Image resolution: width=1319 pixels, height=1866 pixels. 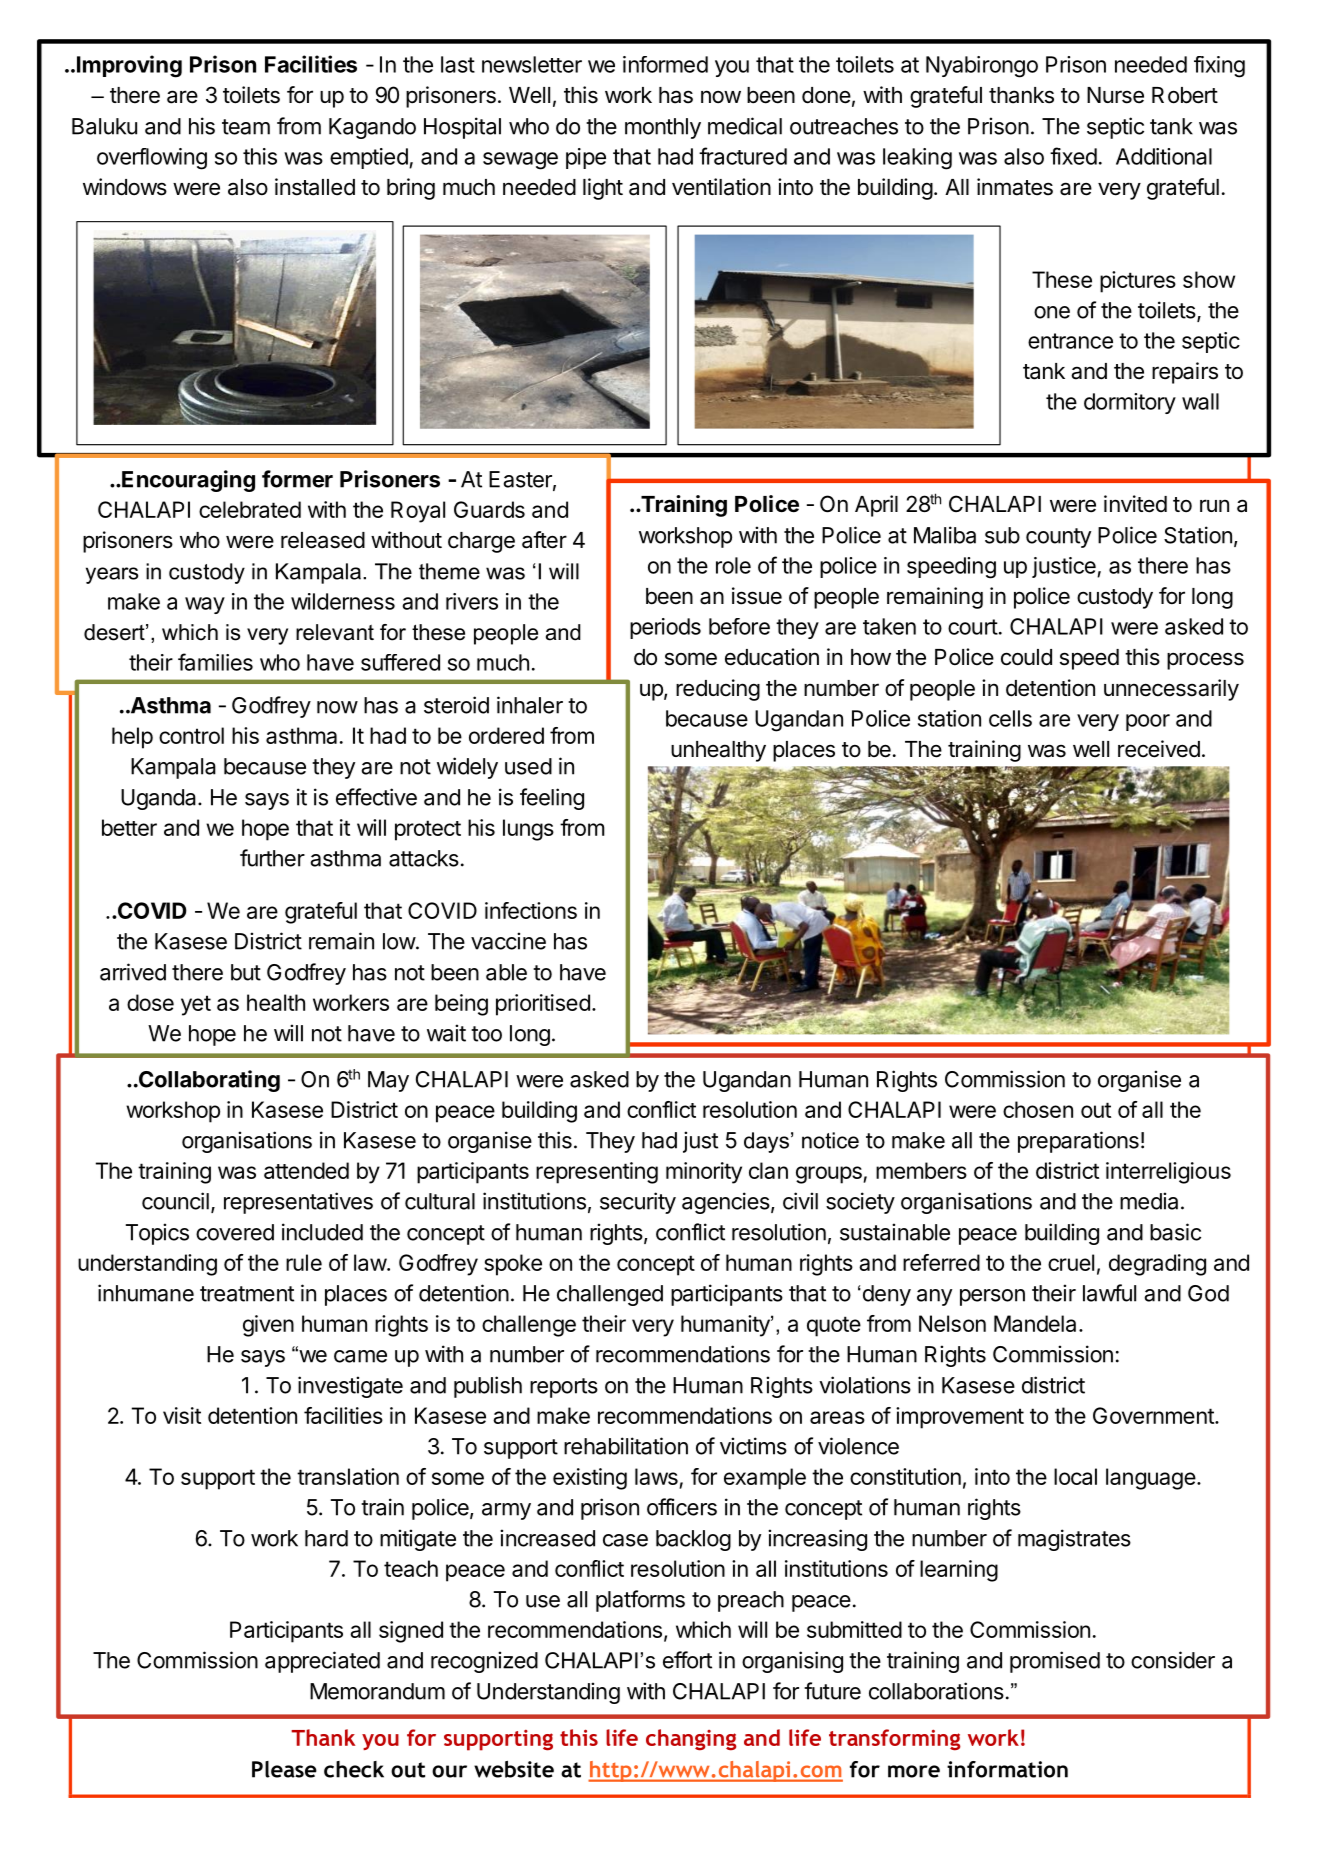 What do you see at coordinates (1154, 1415) in the image?
I see `Government` at bounding box center [1154, 1415].
